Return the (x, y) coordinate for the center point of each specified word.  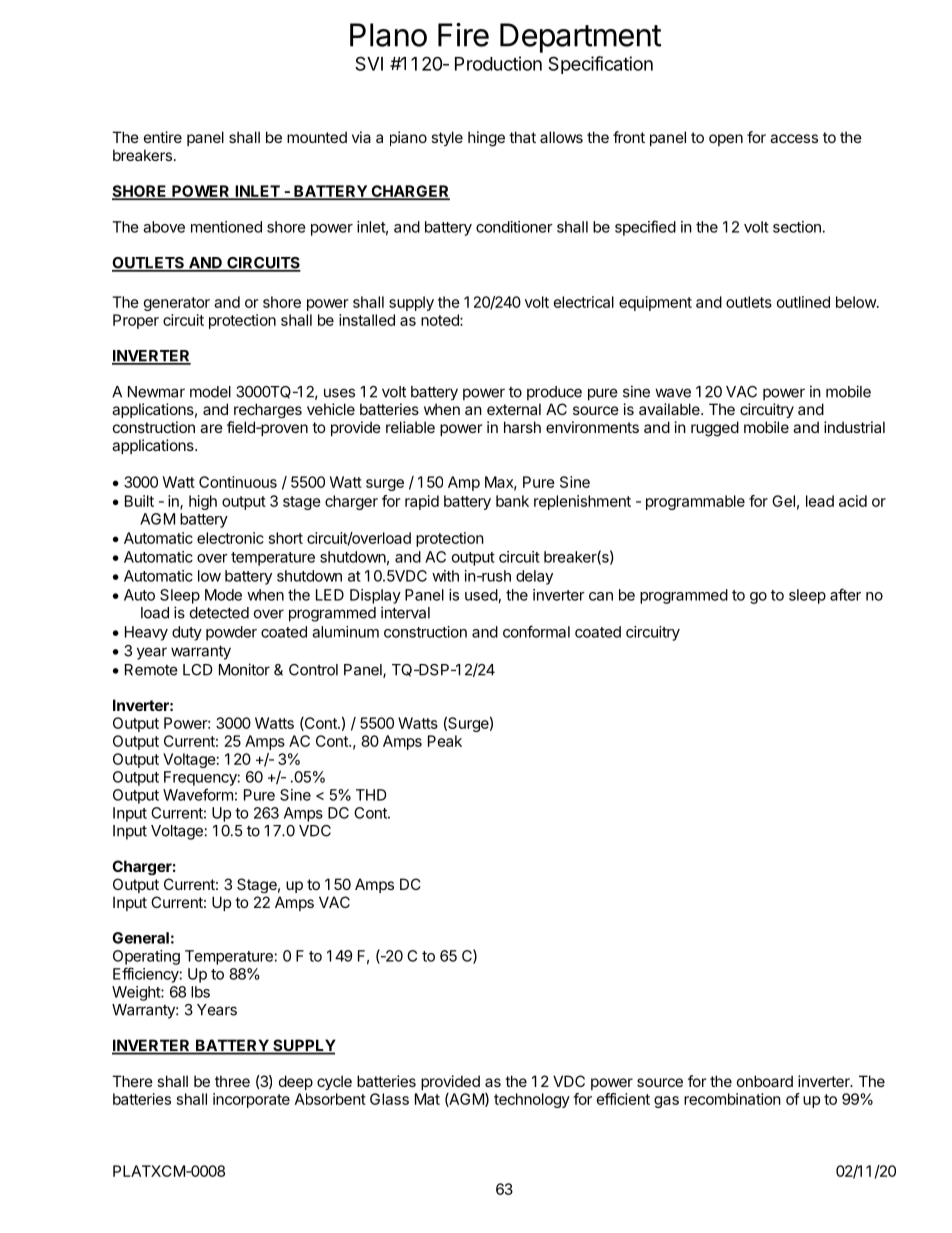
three (232, 1081)
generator (177, 304)
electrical (584, 302)
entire (163, 137)
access (794, 138)
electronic (230, 538)
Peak (445, 741)
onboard (765, 1081)
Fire (463, 35)
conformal (536, 631)
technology (532, 1100)
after (845, 594)
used (481, 595)
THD (371, 795)
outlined (803, 302)
